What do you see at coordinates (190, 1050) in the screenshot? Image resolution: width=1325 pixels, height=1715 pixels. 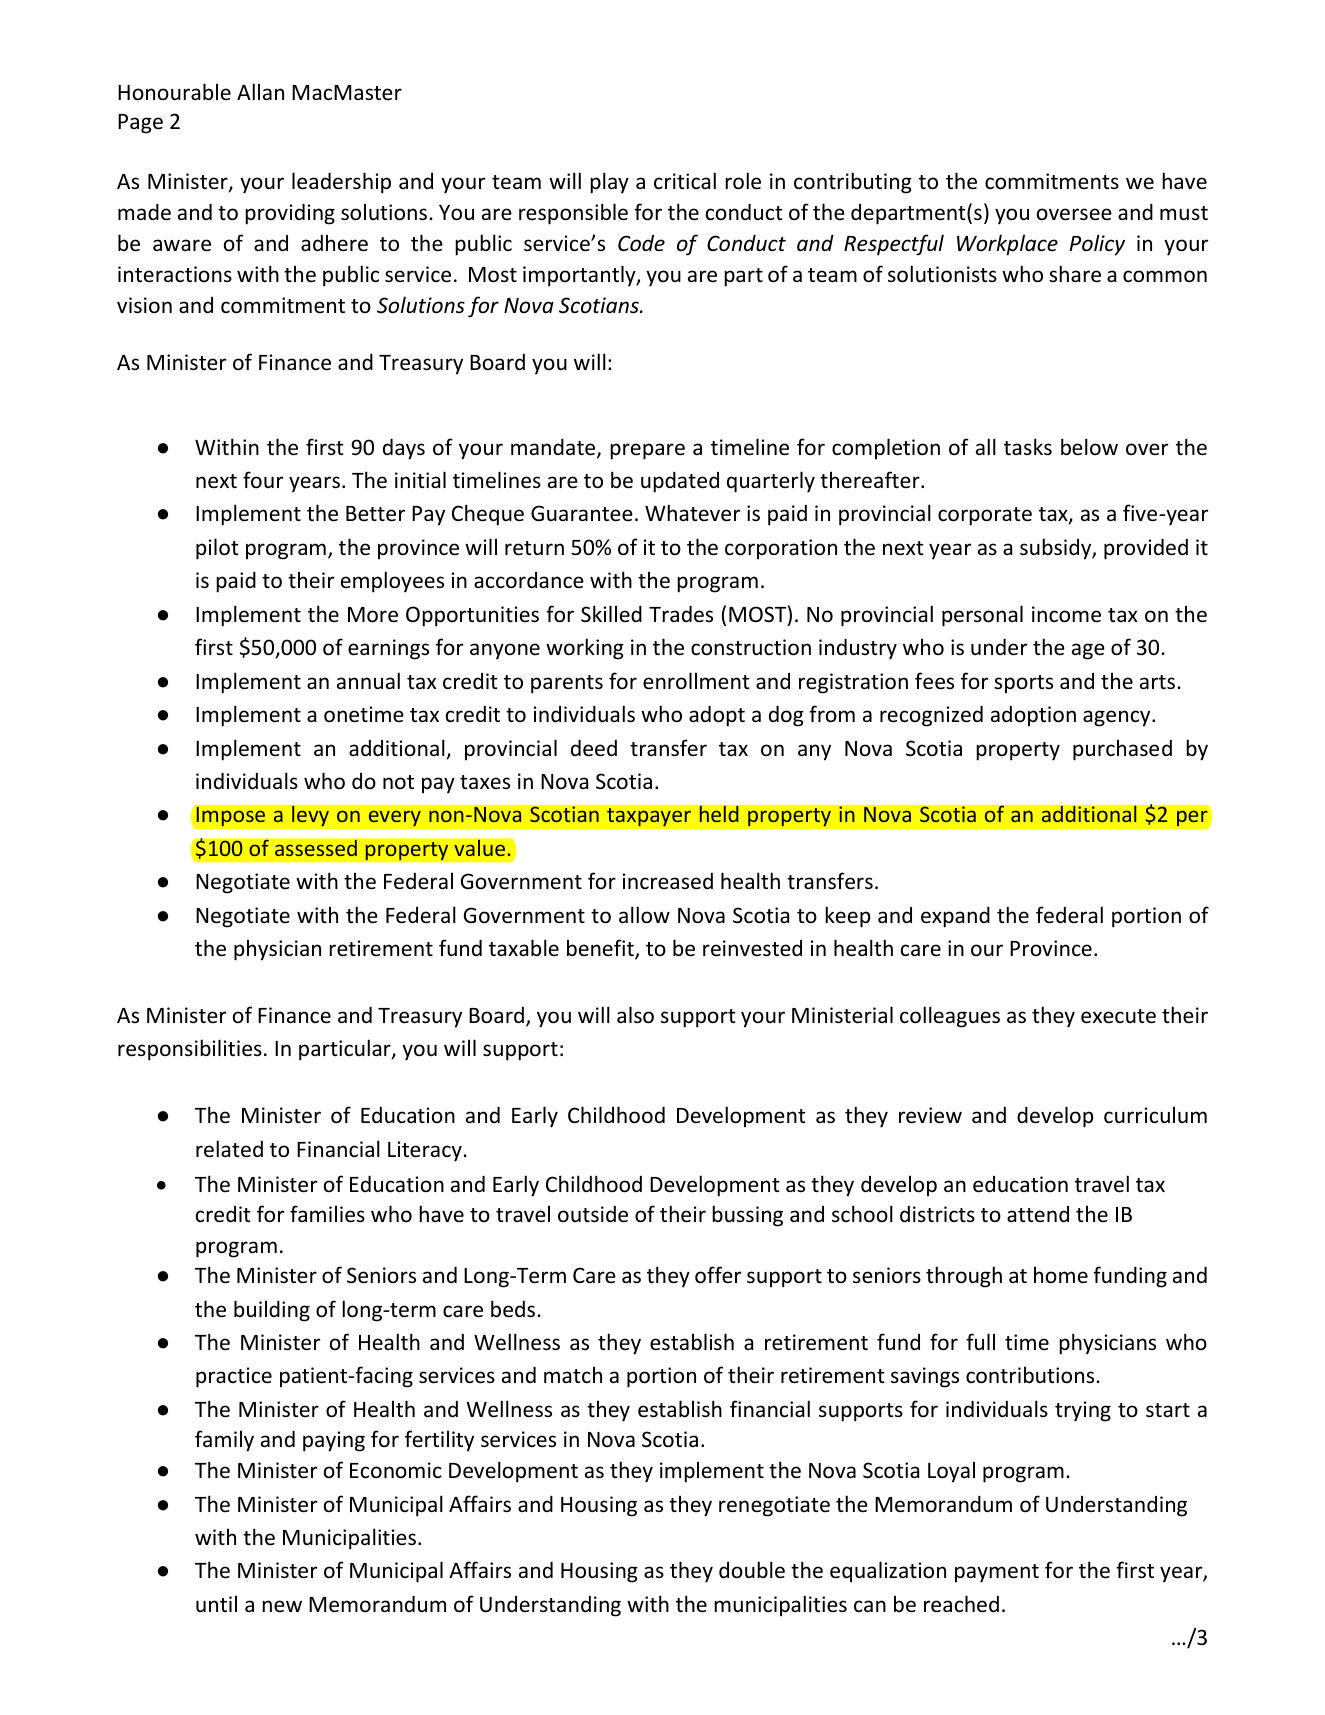 I see `responsibilities` at bounding box center [190, 1050].
